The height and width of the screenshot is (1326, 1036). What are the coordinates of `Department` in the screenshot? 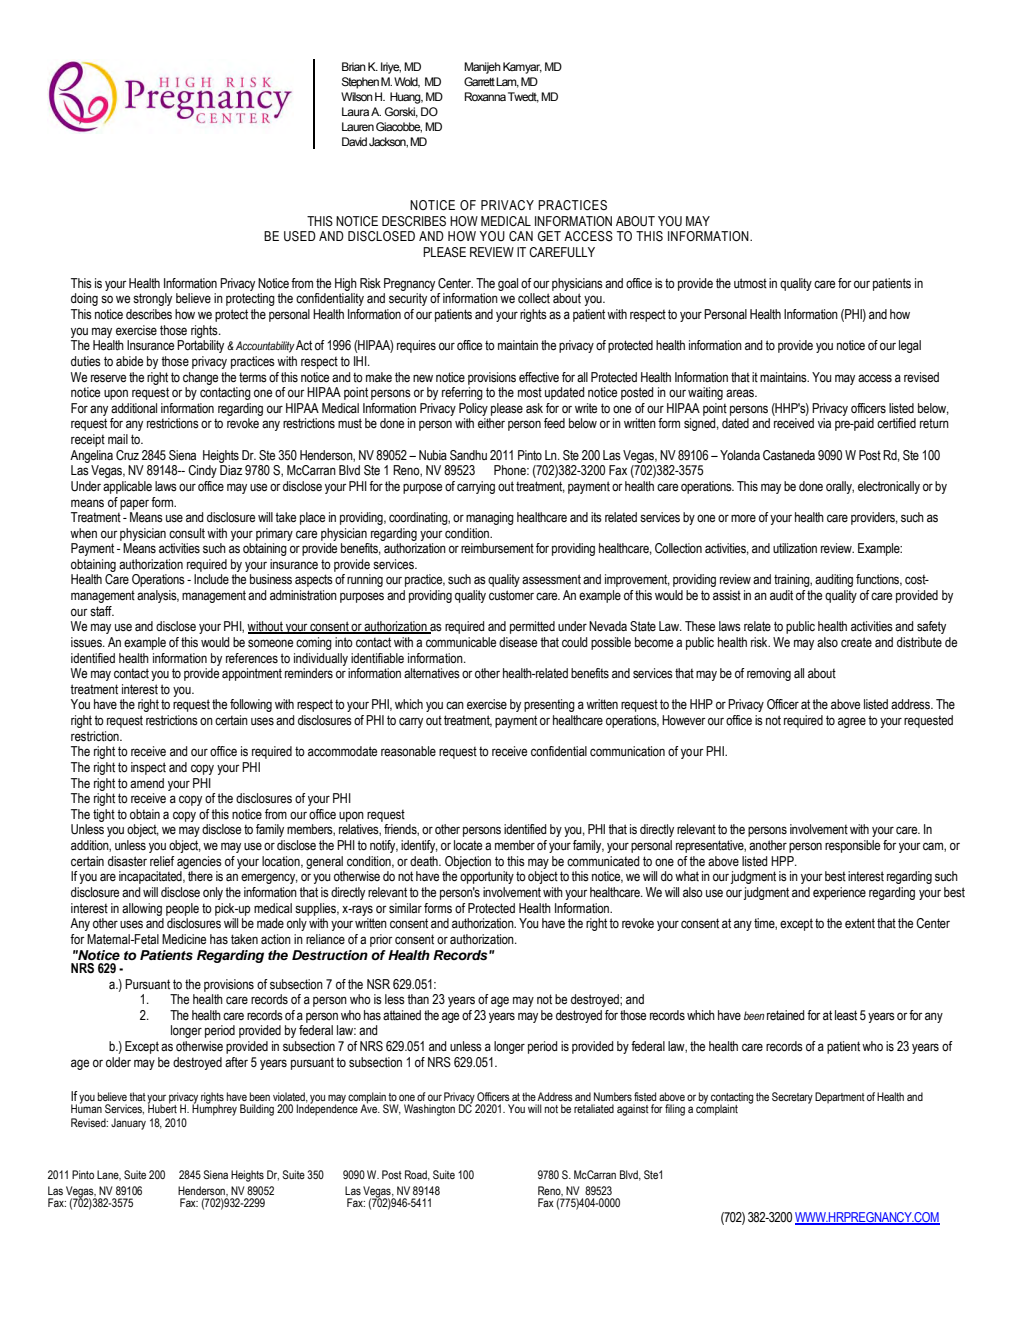 It's located at (840, 1098).
